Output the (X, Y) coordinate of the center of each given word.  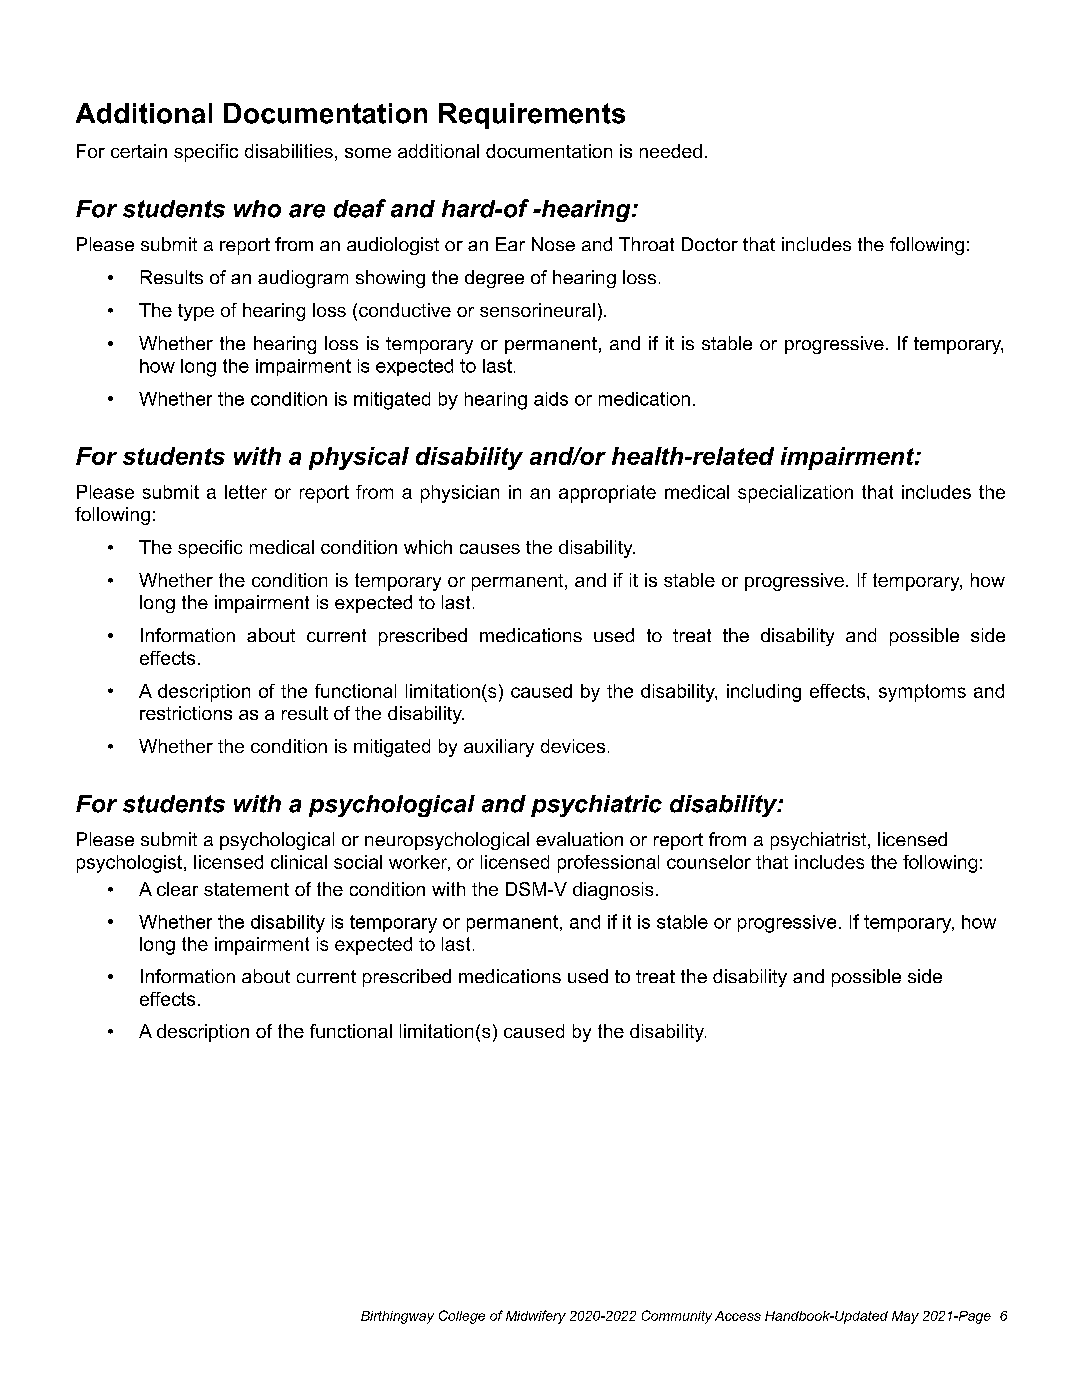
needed (671, 151)
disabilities (289, 151)
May (905, 1317)
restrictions (186, 713)
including (764, 693)
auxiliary (499, 748)
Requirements (532, 116)
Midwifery (536, 1317)
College (462, 1317)
